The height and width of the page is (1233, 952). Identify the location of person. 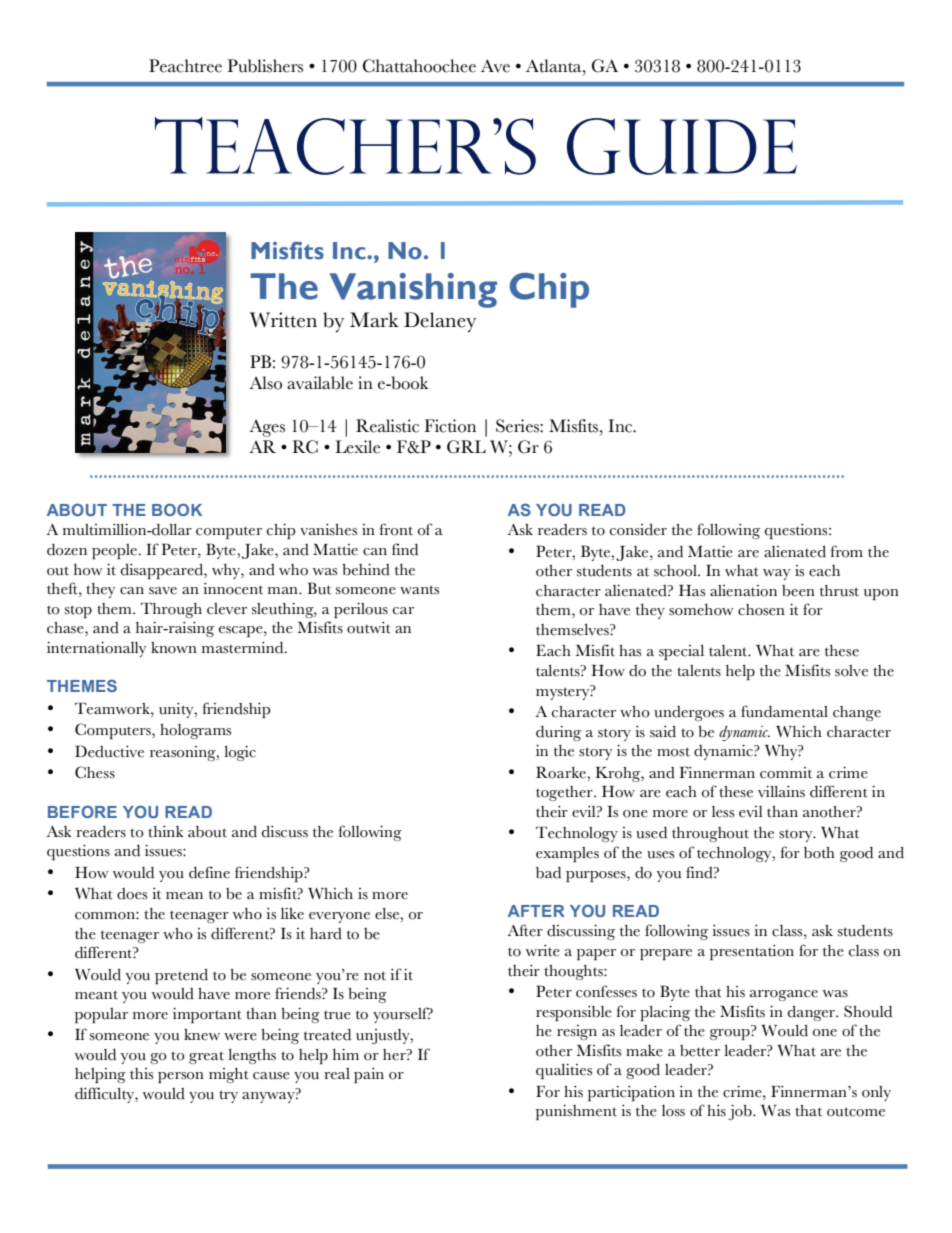
(181, 1077).
